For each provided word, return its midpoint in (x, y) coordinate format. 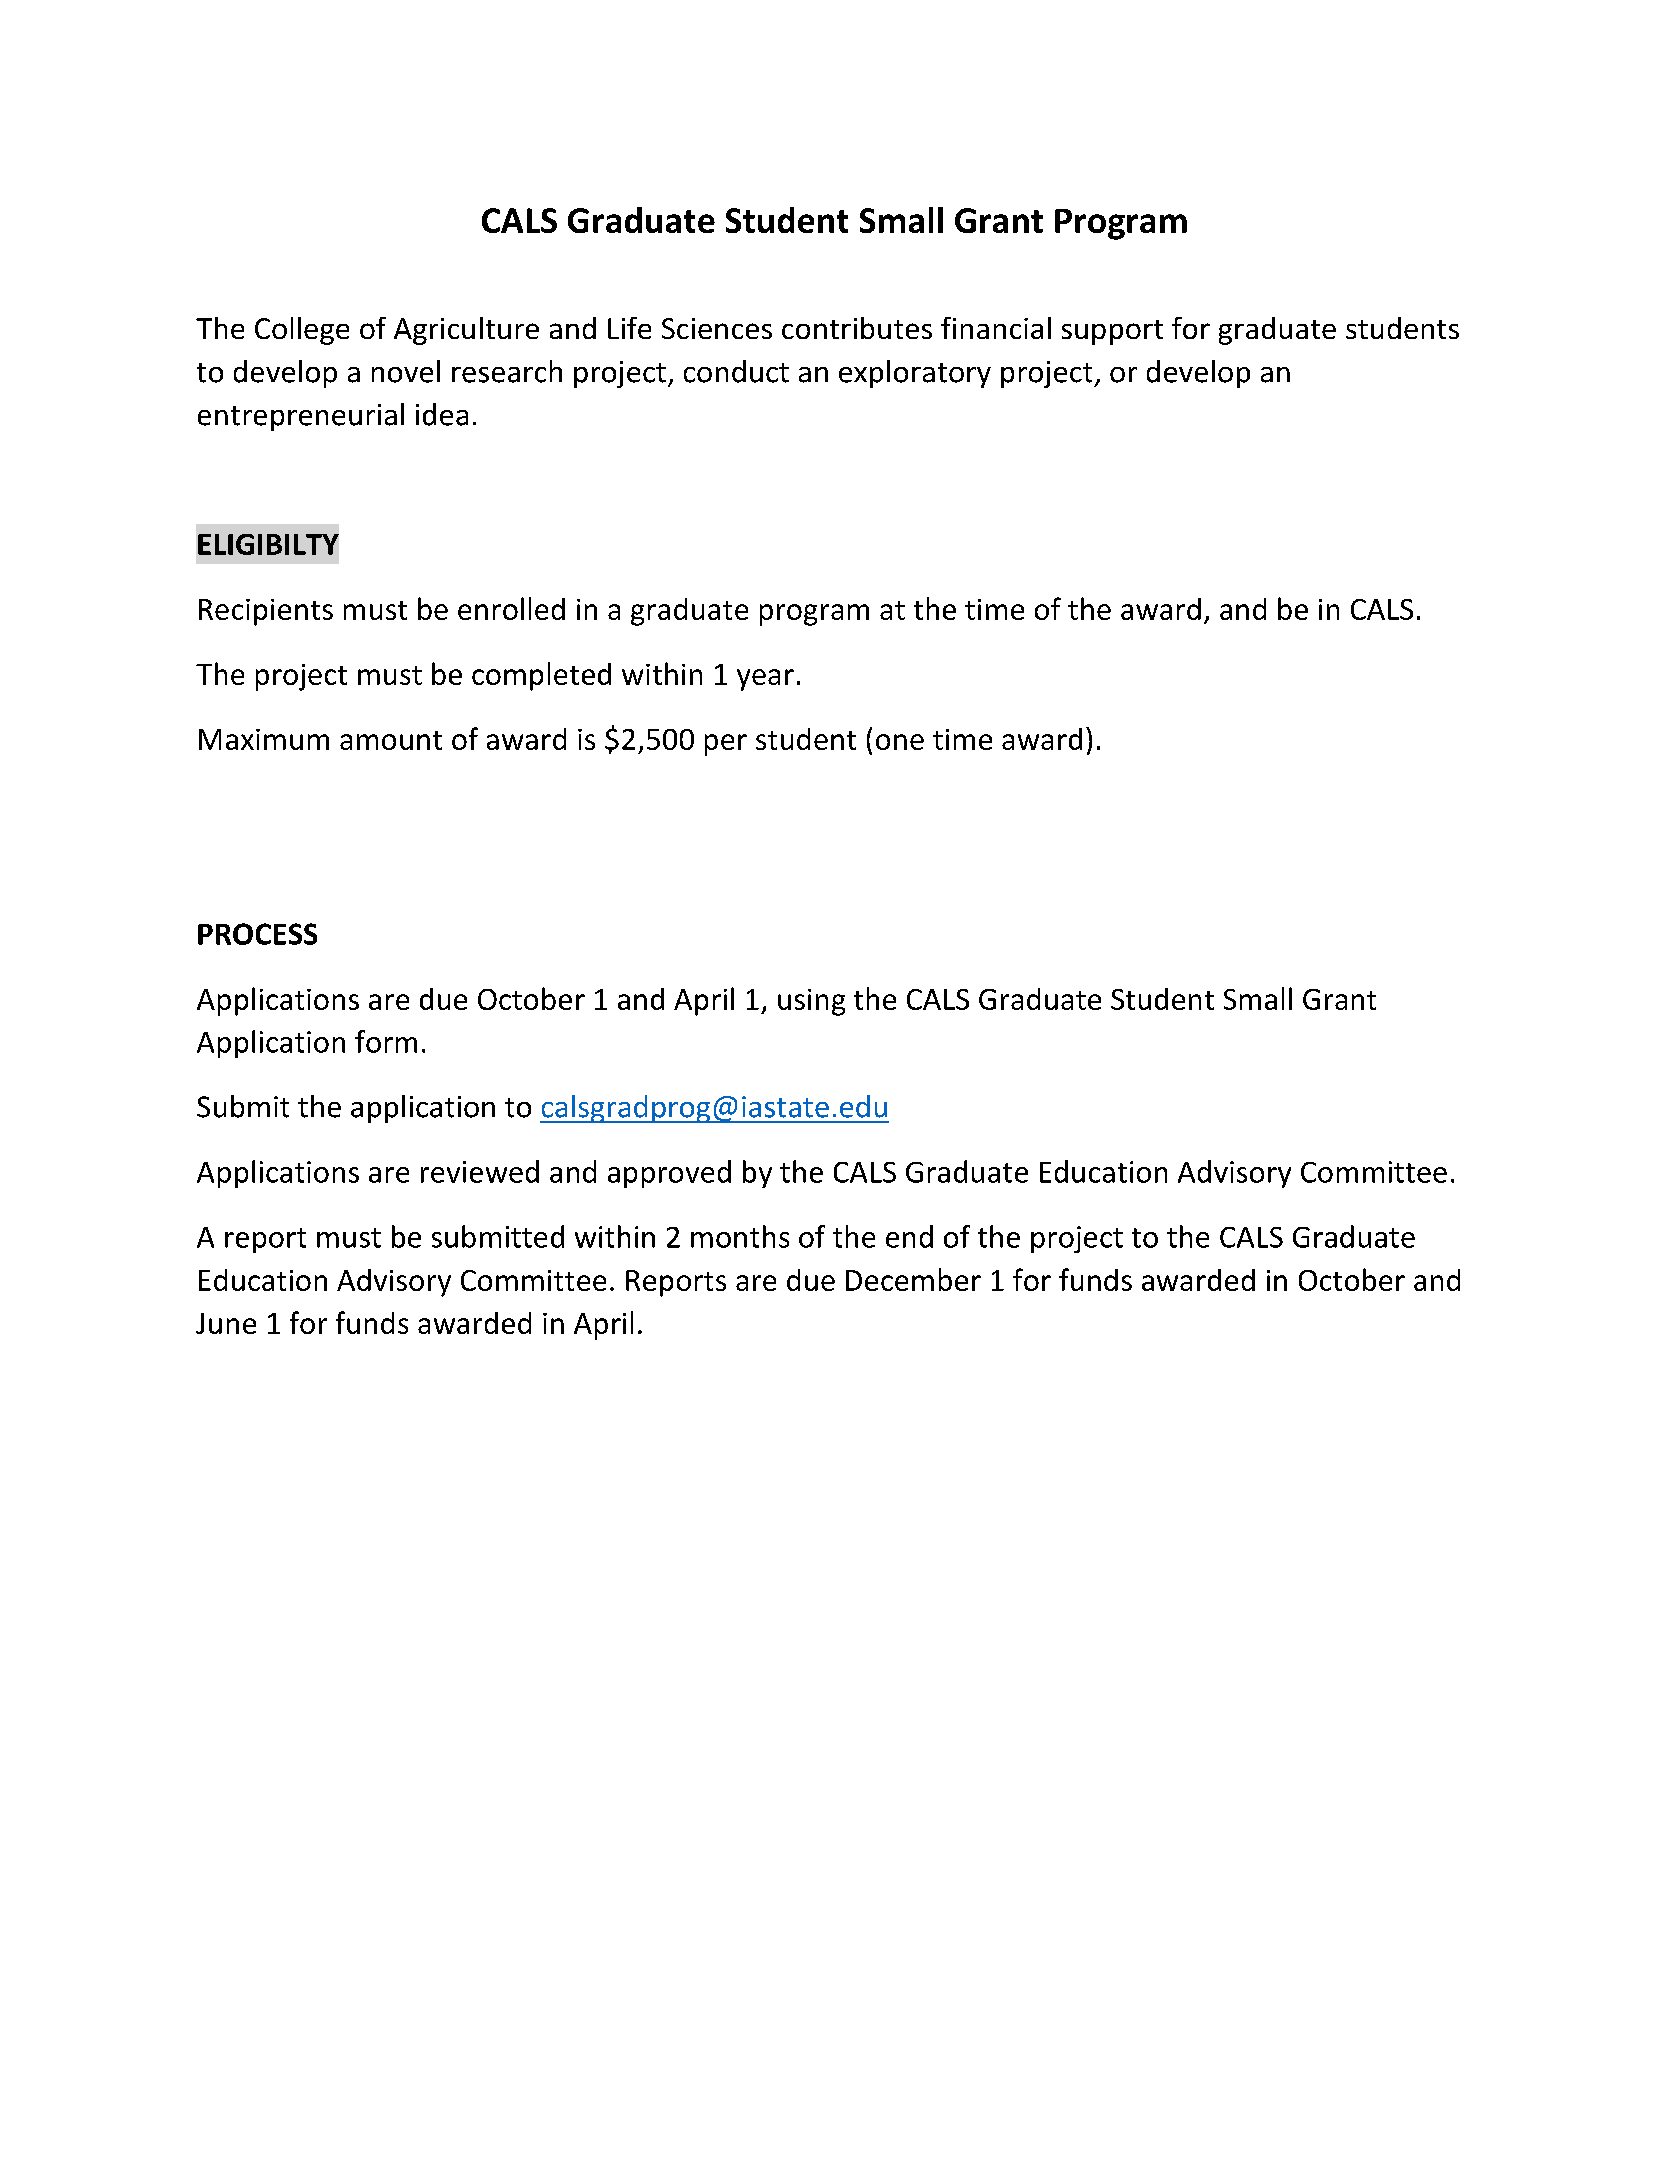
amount (391, 740)
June (226, 1323)
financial (996, 328)
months (740, 1236)
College (302, 331)
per (726, 745)
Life (629, 328)
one (900, 742)
